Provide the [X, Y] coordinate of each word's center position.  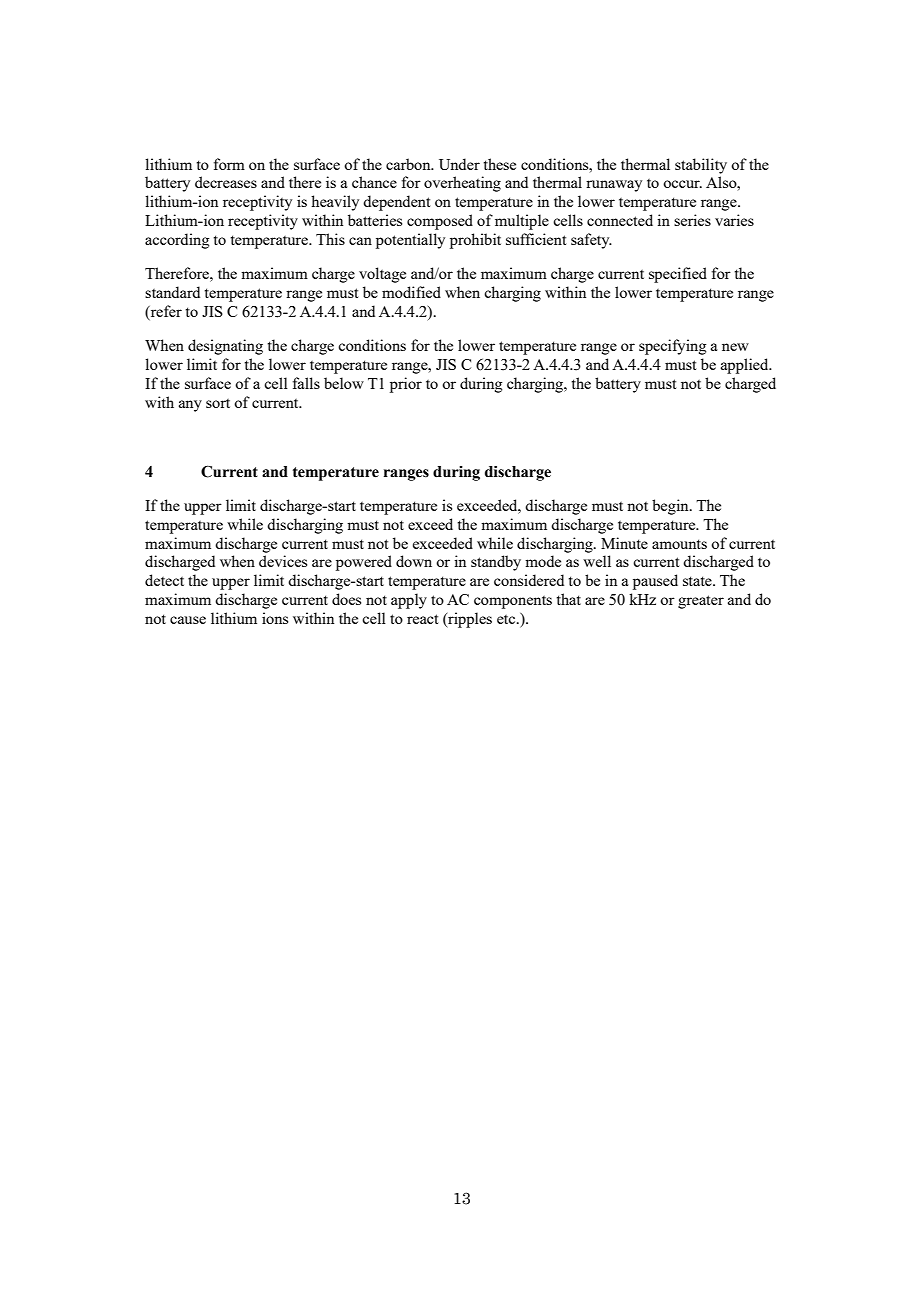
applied [746, 366]
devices [283, 561]
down [414, 561]
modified [411, 292]
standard [172, 292]
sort [218, 403]
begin [671, 507]
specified [678, 275]
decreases [226, 182]
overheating [462, 184]
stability [701, 166]
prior [406, 385]
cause [188, 620]
